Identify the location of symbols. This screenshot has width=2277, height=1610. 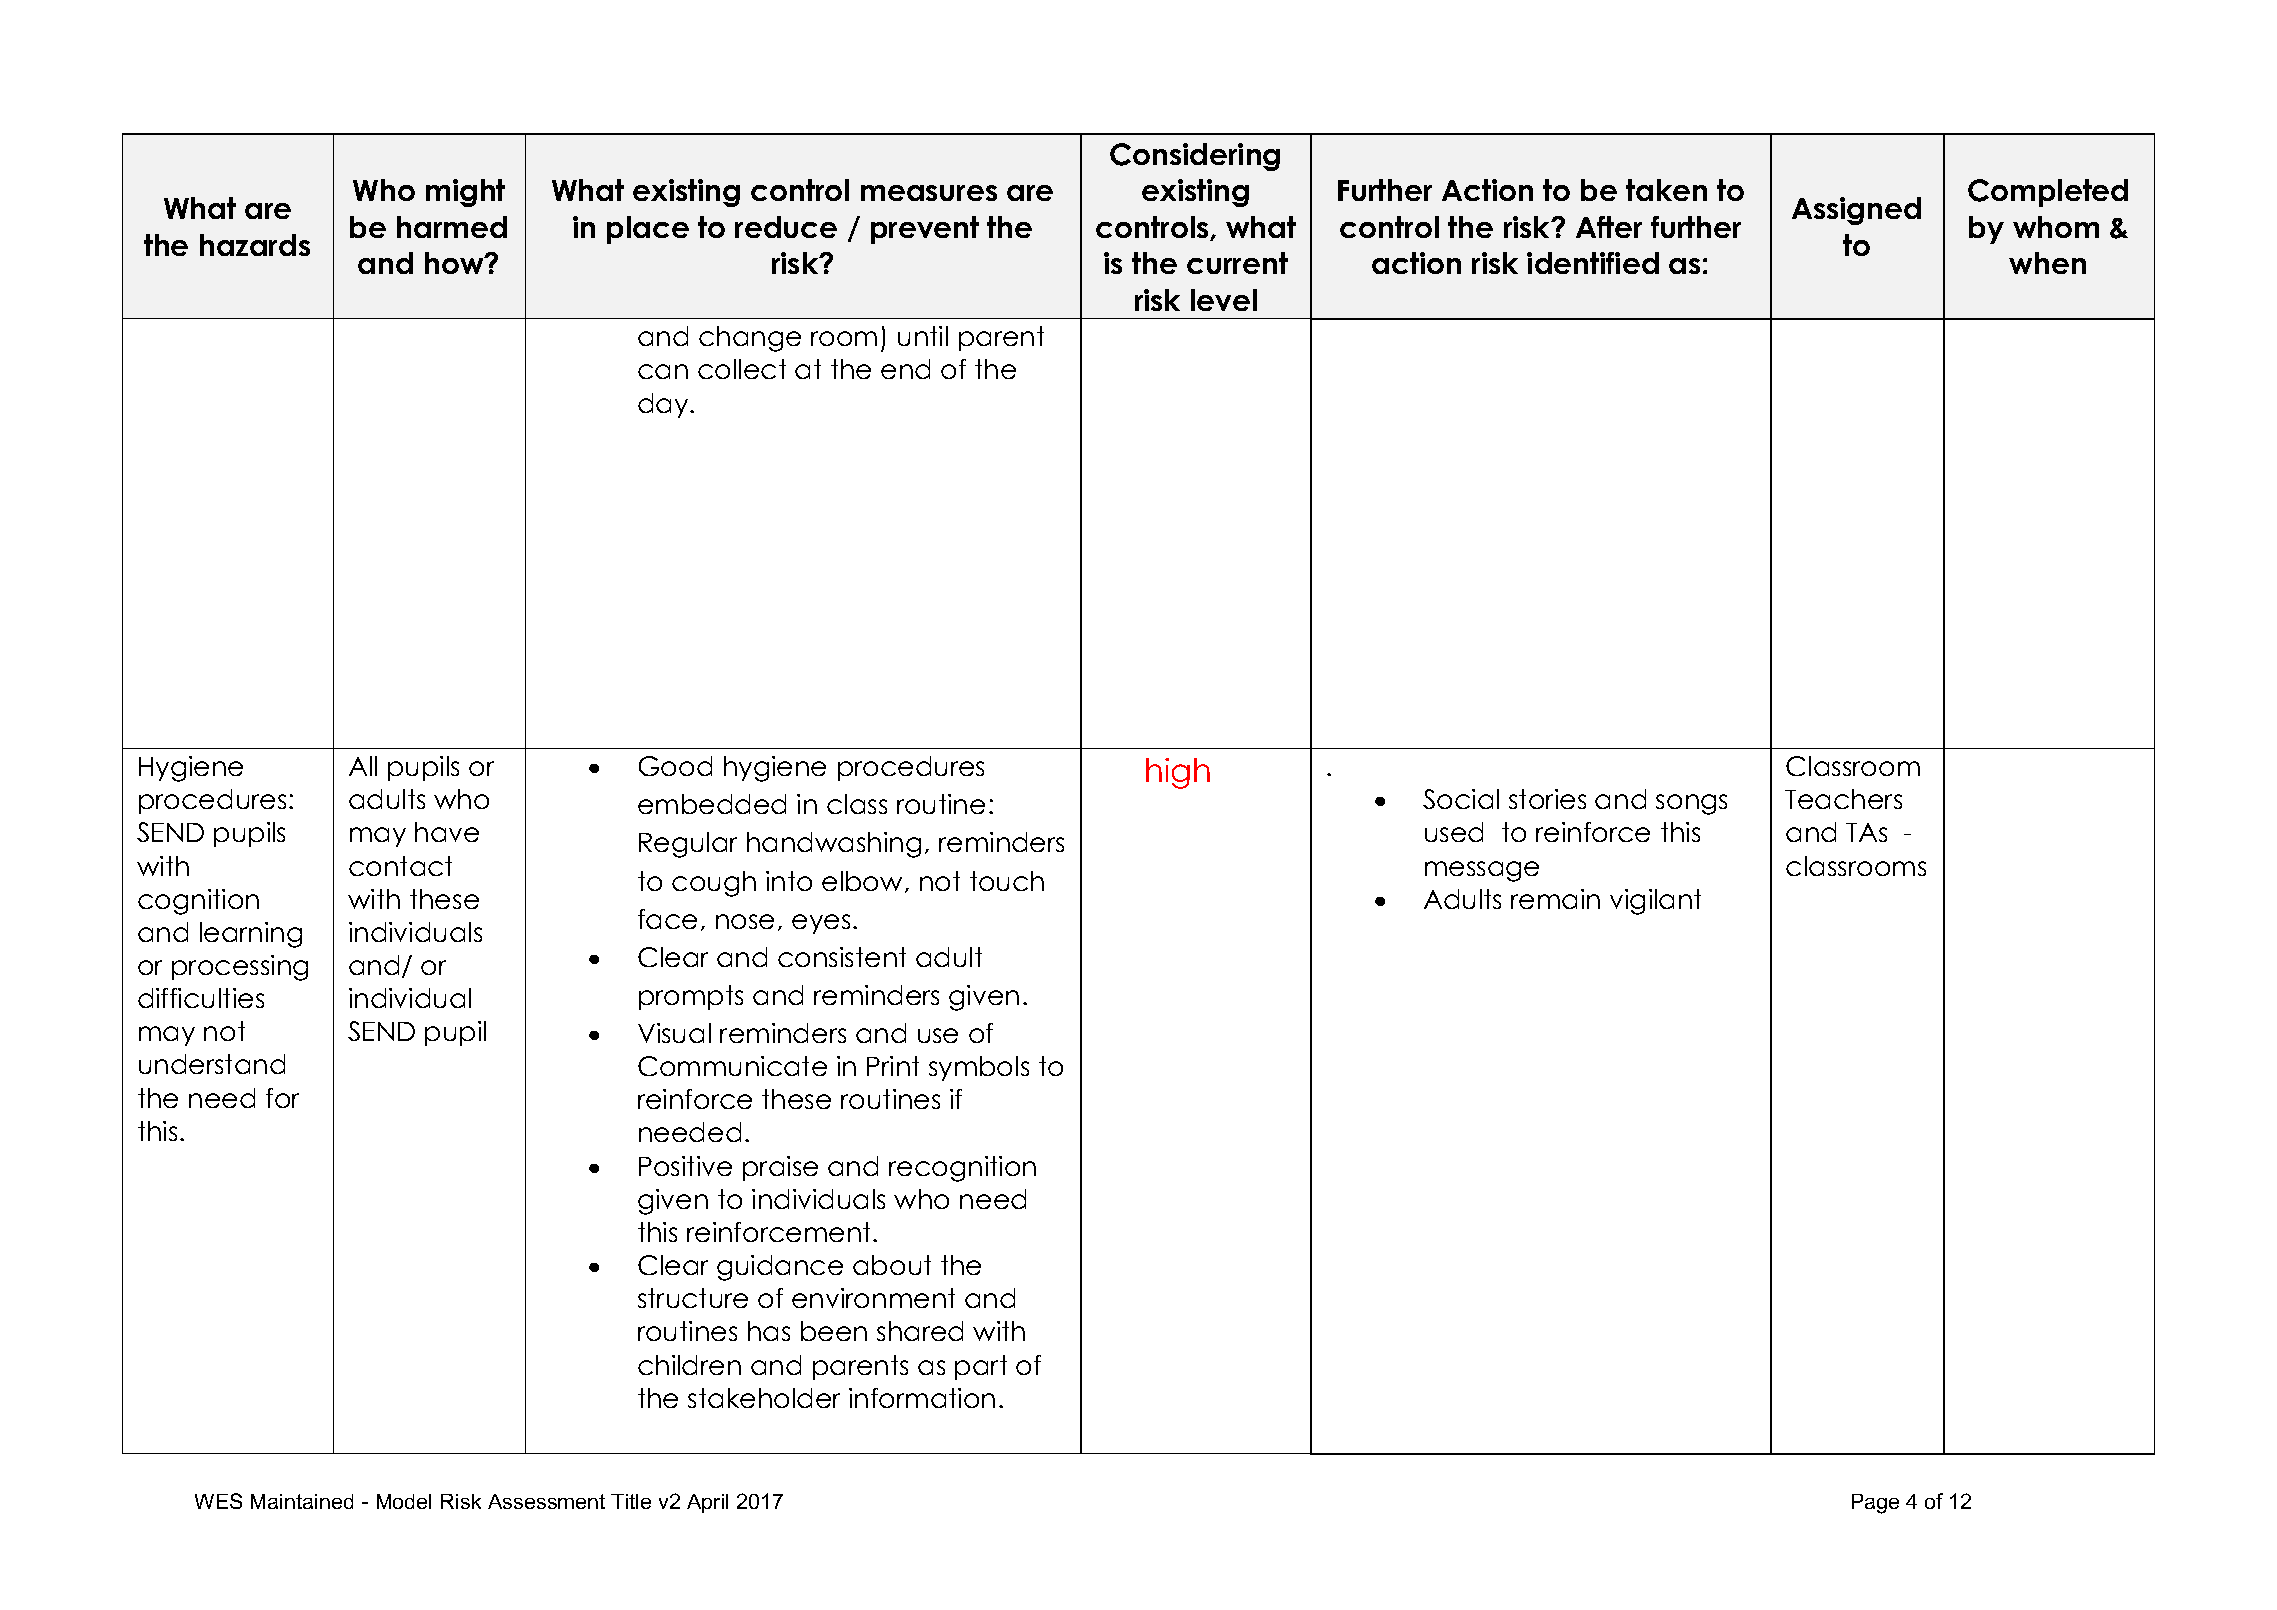
(979, 1068).
